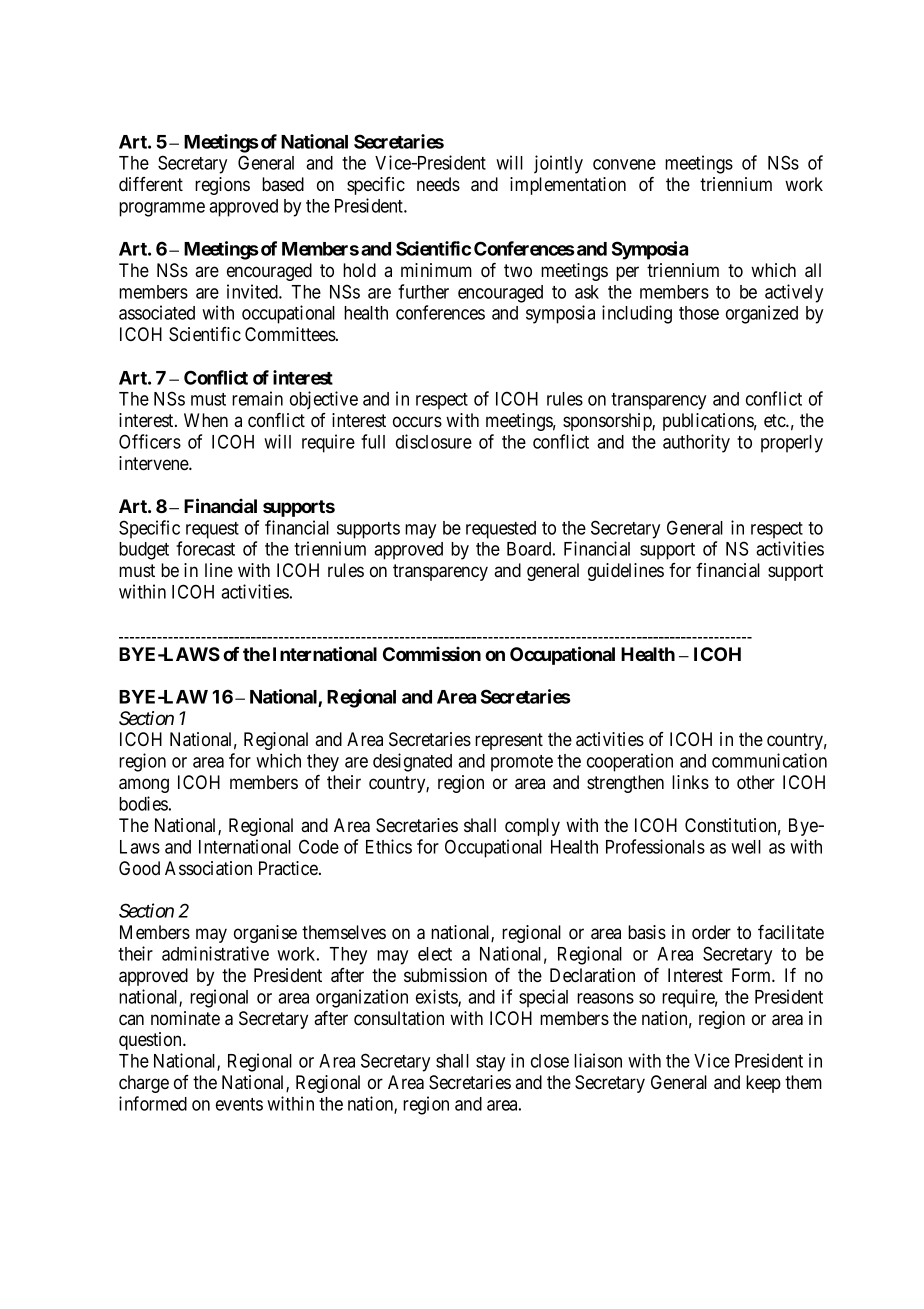  What do you see at coordinates (239, 1104) in the image?
I see `events` at bounding box center [239, 1104].
